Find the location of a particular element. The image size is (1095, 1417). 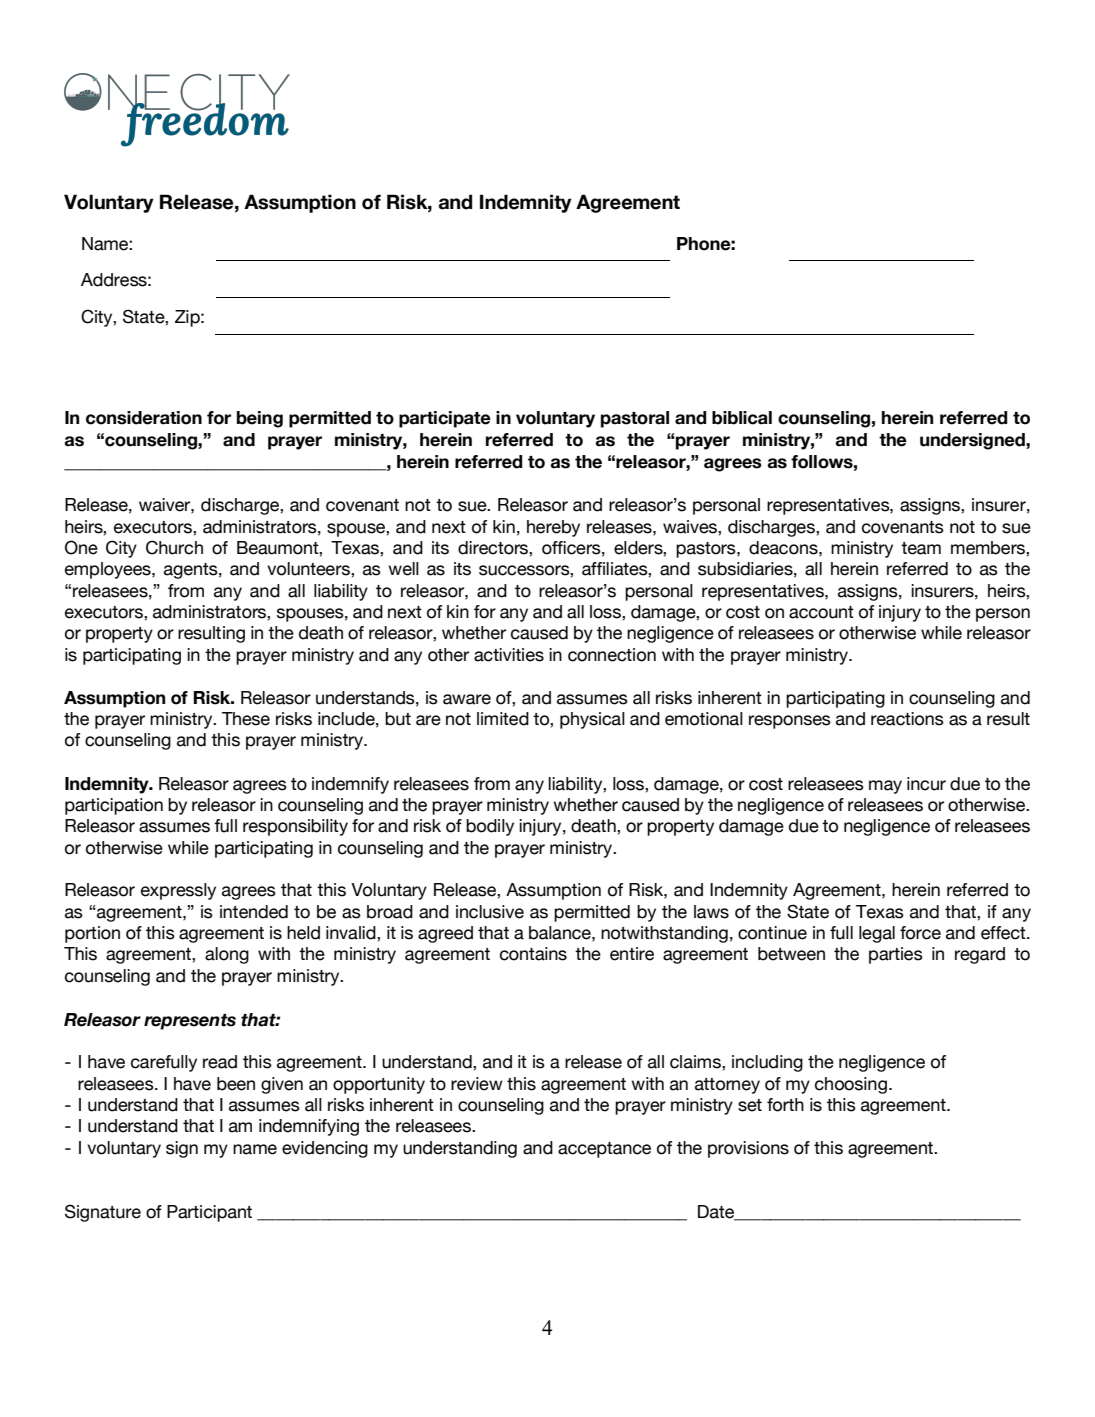

reactions is located at coordinates (907, 719).
